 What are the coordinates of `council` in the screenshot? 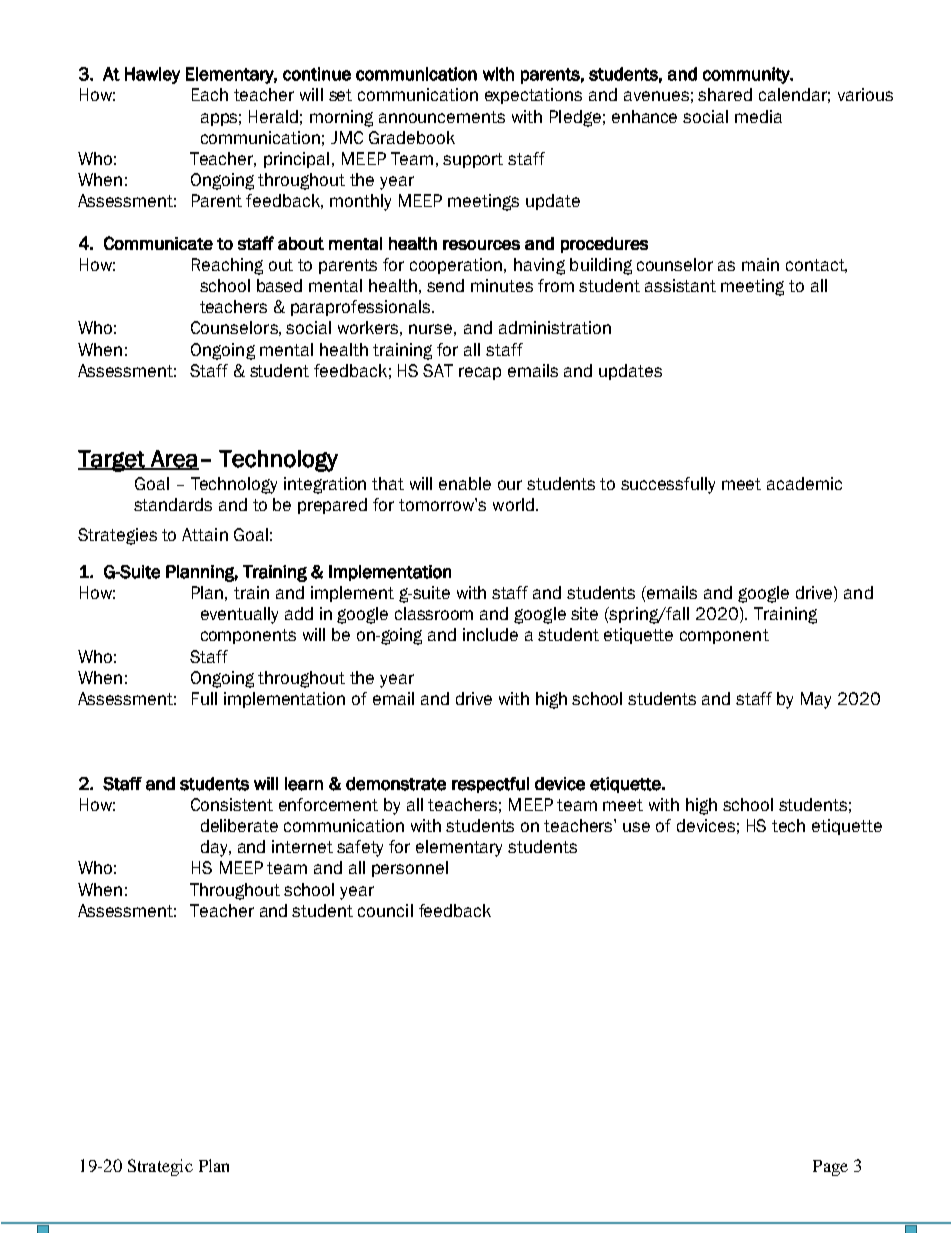 It's located at (385, 910).
